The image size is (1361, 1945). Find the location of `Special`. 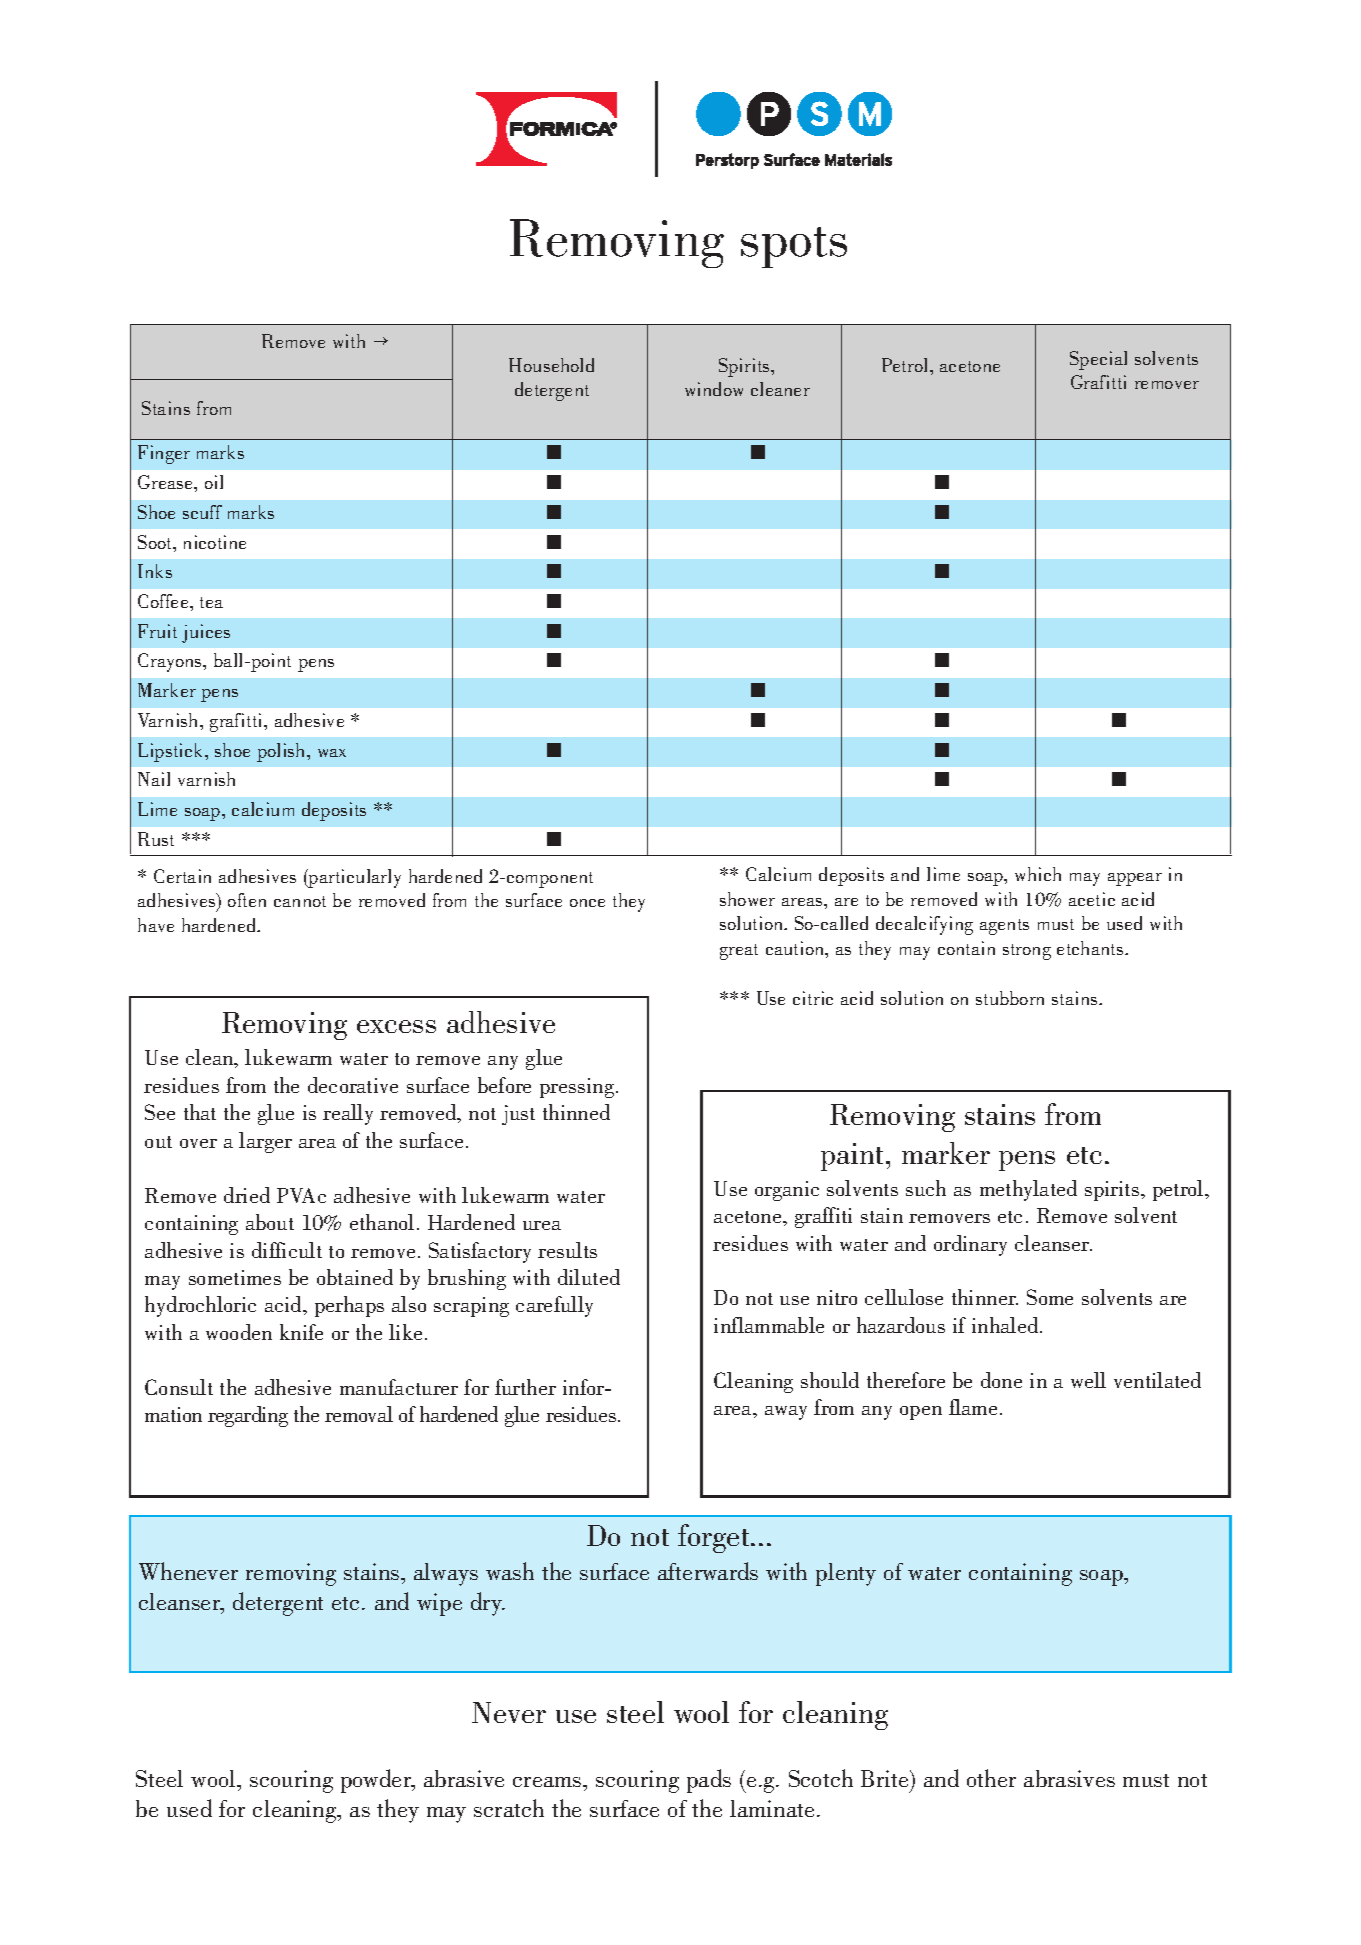

Special is located at coordinates (1098, 360).
